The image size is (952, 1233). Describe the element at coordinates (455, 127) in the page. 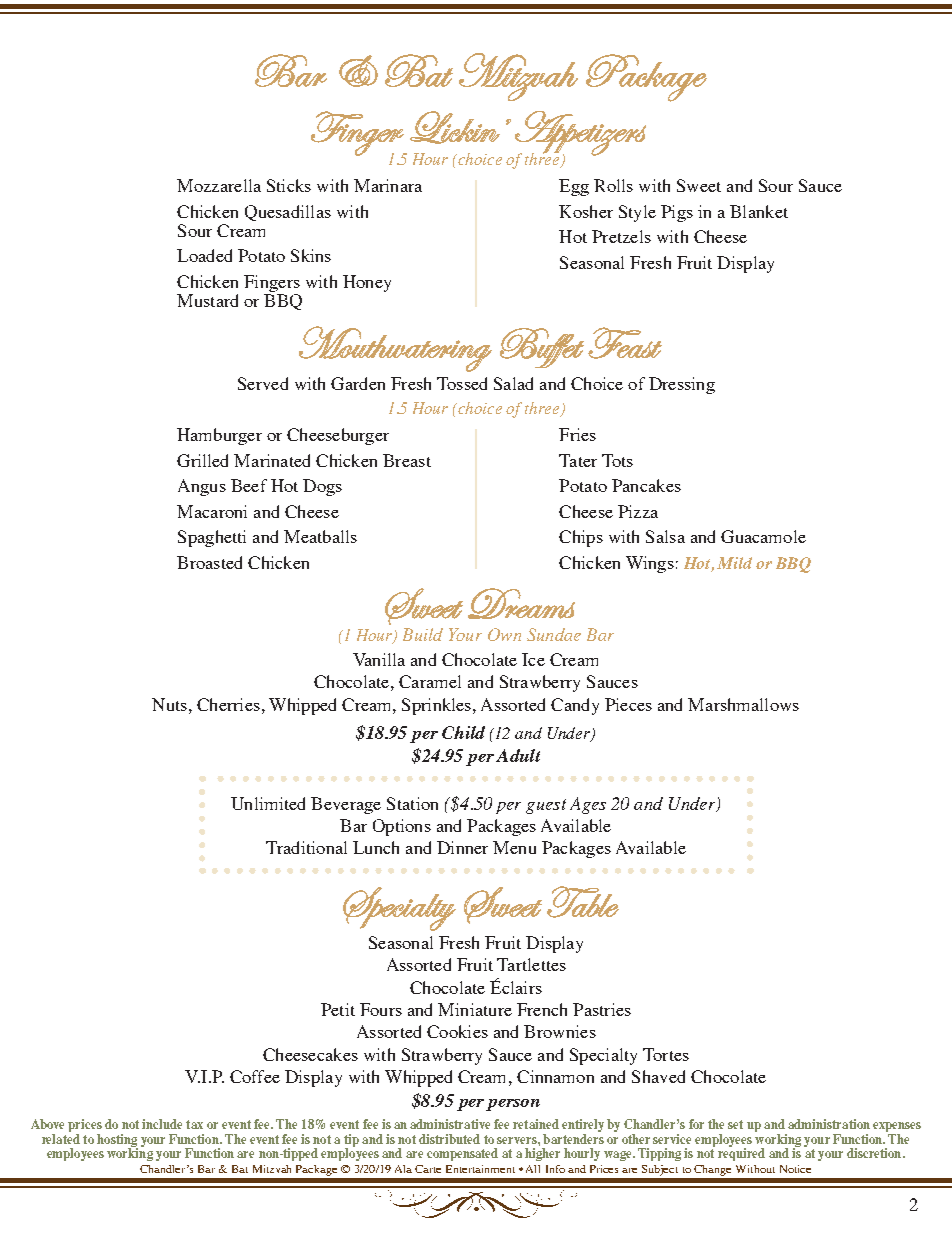

I see `Lickin` at that location.
